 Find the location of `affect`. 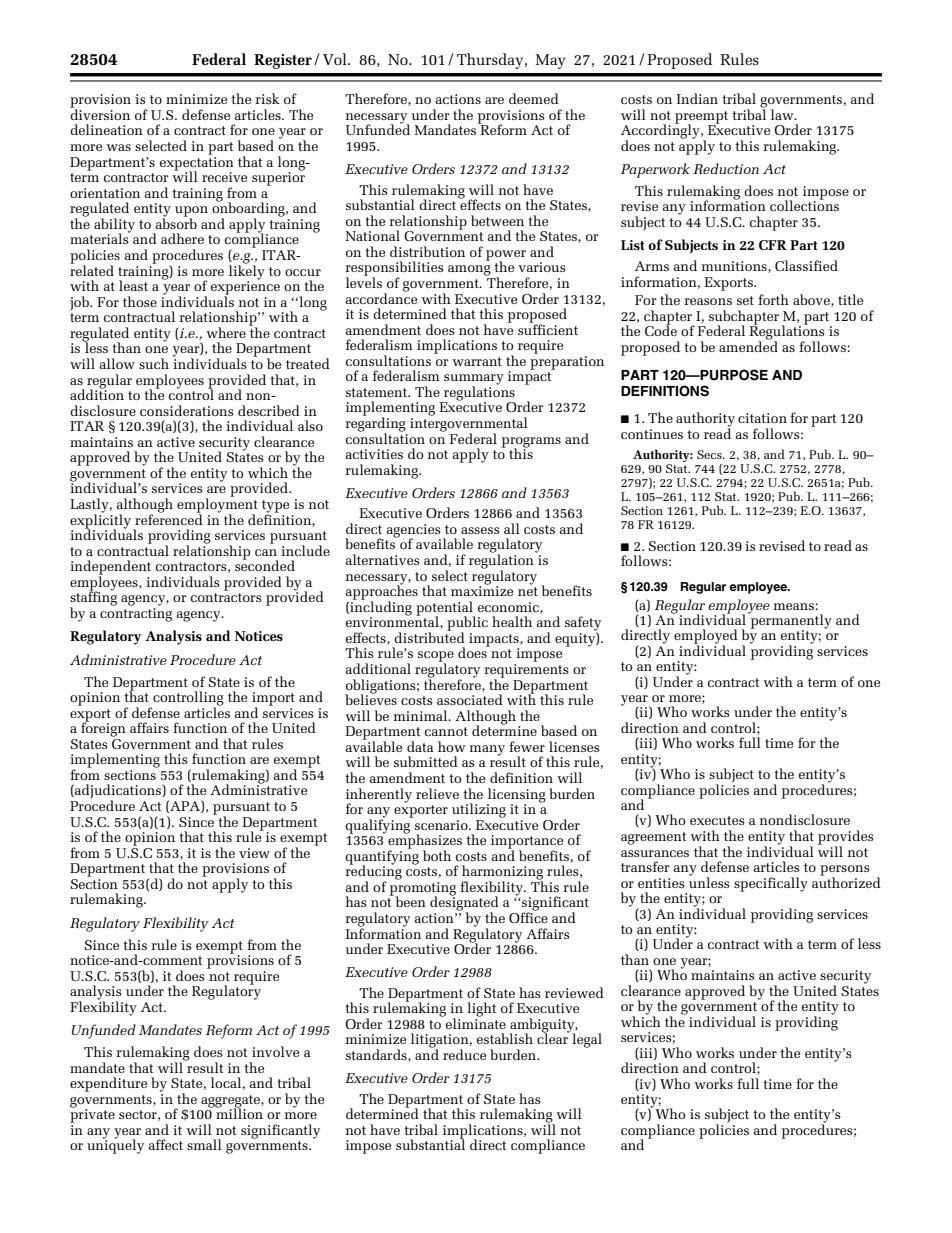

affect is located at coordinates (166, 1144).
